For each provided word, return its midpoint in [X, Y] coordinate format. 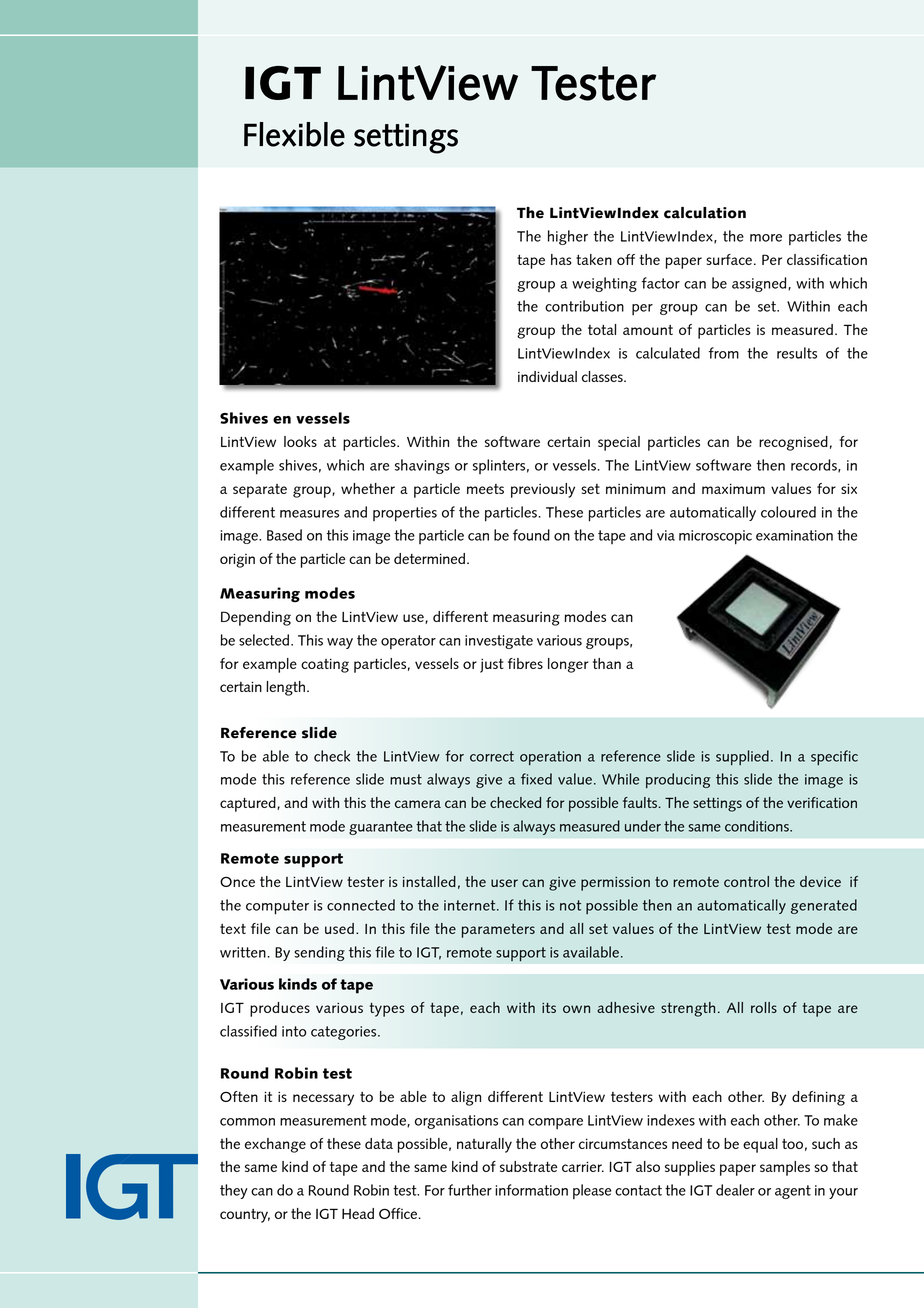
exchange [275, 1145]
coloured [788, 512]
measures [309, 514]
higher [568, 237]
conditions [758, 826]
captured [249, 804]
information [531, 1190]
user [504, 883]
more [766, 238]
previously [543, 490]
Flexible [294, 134]
